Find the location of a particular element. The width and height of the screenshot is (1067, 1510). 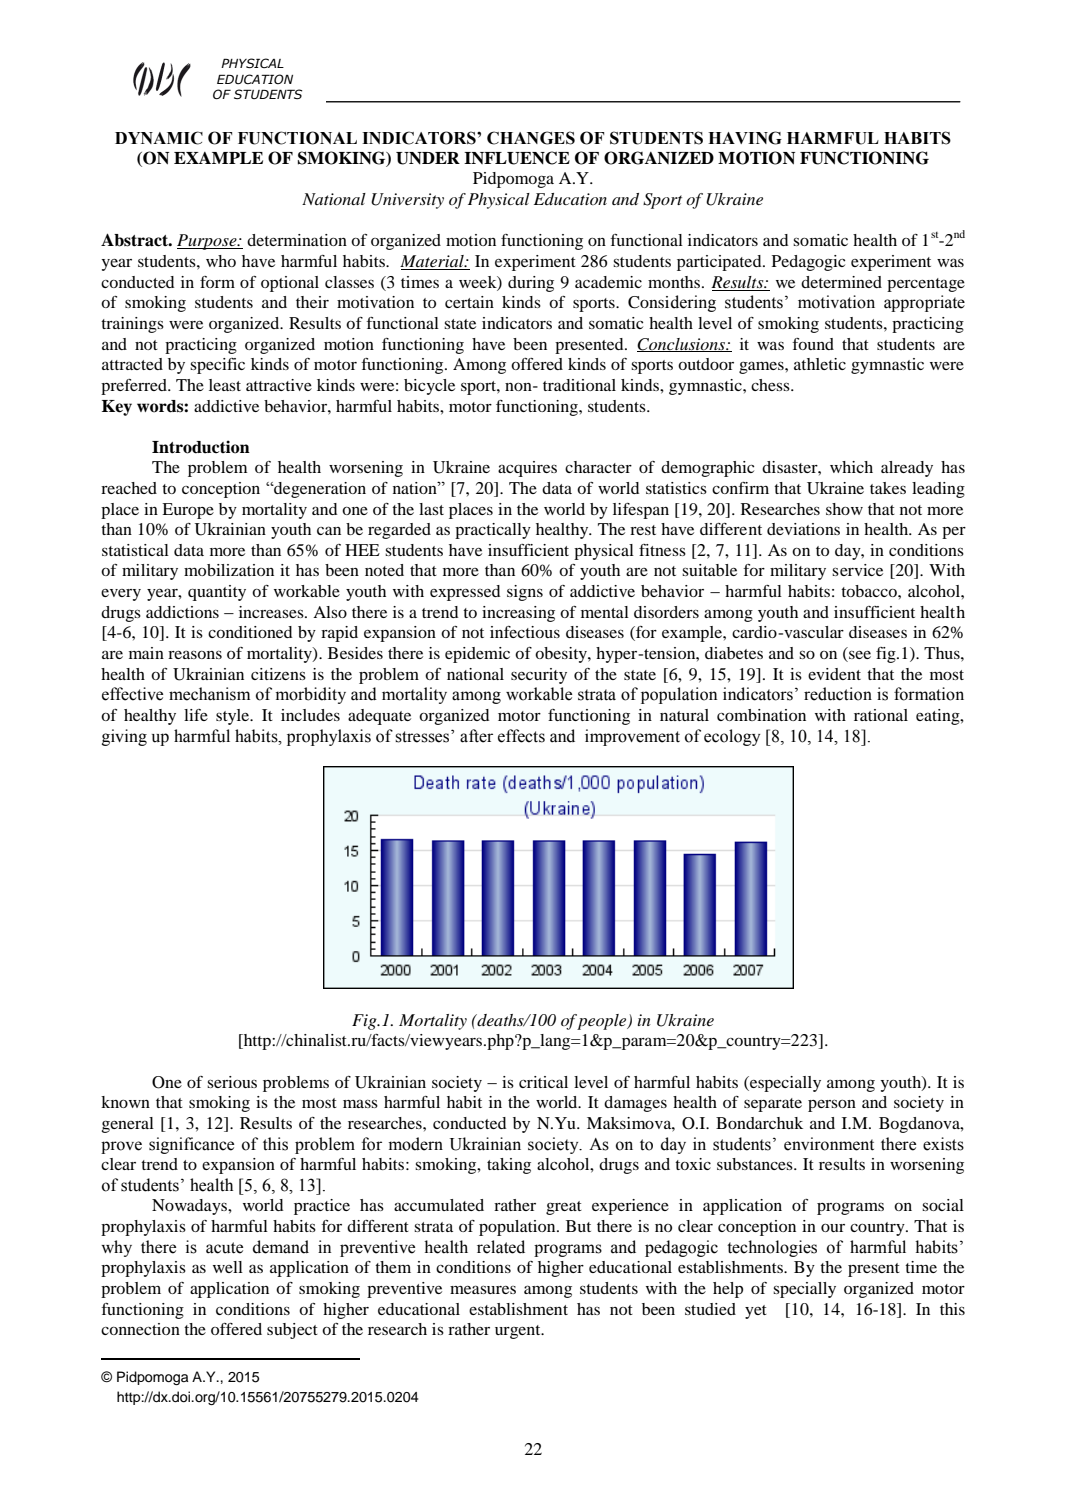

INFLUENCE is located at coordinates (517, 158).
